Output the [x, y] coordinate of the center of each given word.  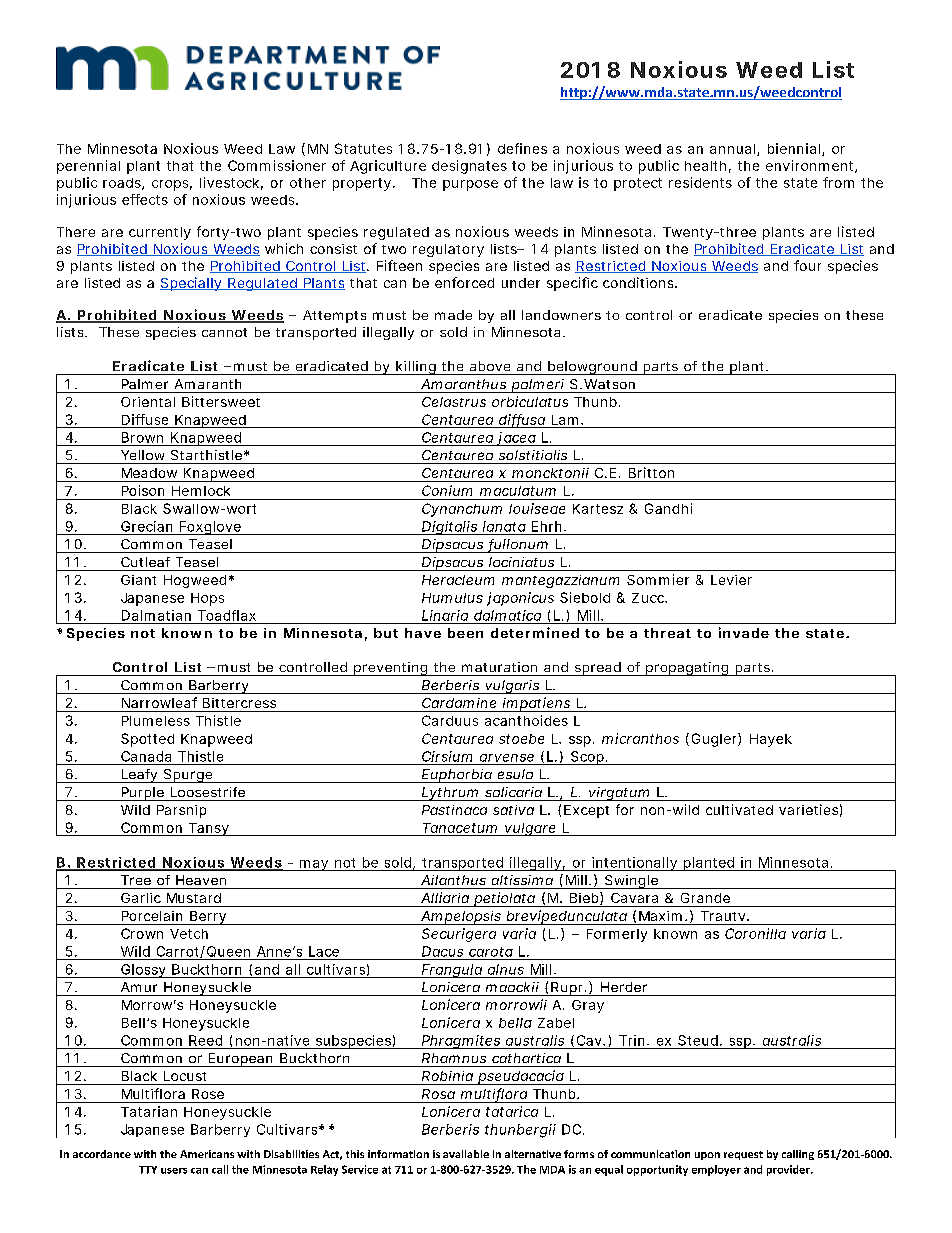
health [705, 166]
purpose [470, 185]
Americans [207, 1154]
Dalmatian [156, 615]
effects [145, 199]
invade [744, 632]
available [466, 1154]
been [465, 633]
